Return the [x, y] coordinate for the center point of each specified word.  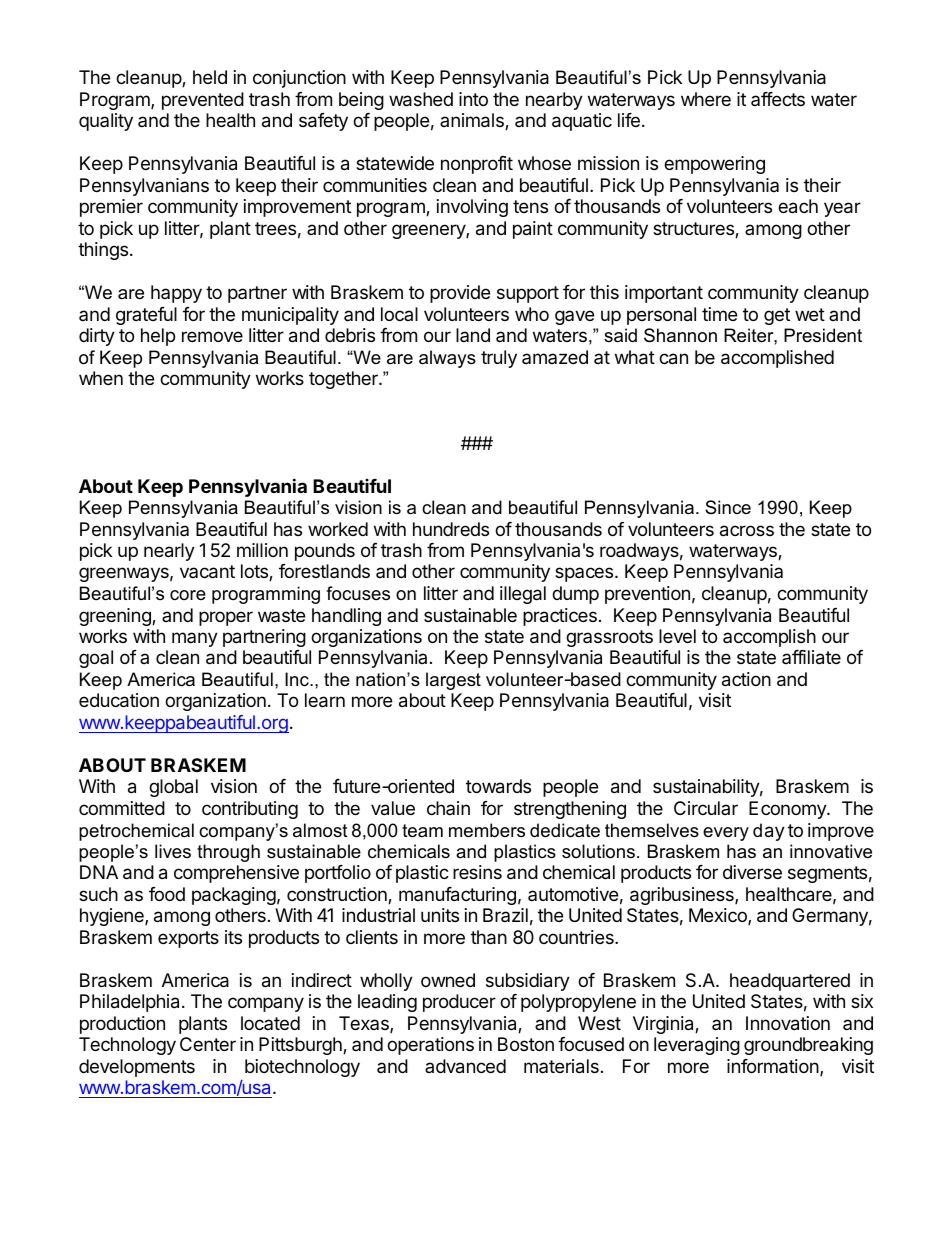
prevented [203, 101]
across [747, 531]
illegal [523, 595]
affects [778, 99]
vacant [207, 572]
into [473, 99]
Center [208, 1044]
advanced [465, 1066]
